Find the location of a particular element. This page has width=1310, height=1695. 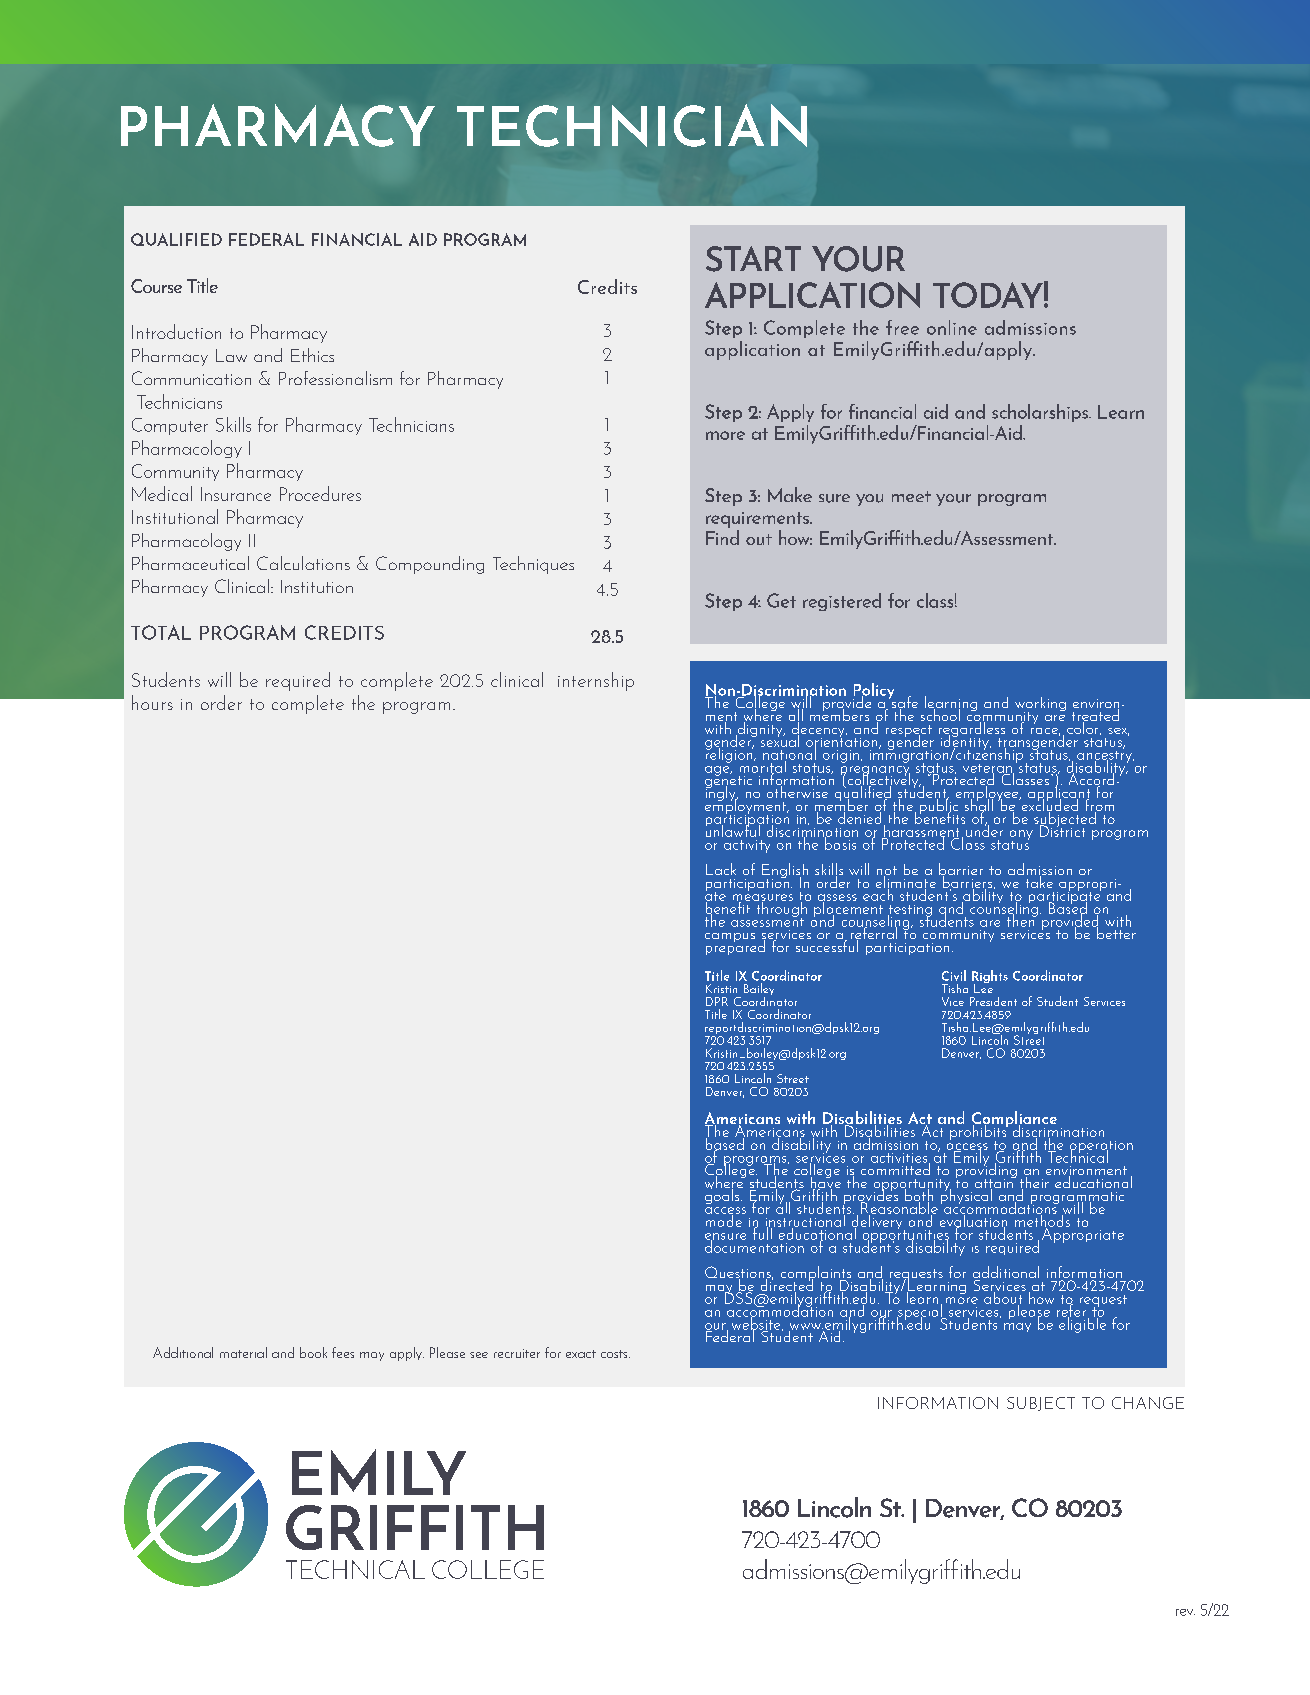

book is located at coordinates (313, 1352).
